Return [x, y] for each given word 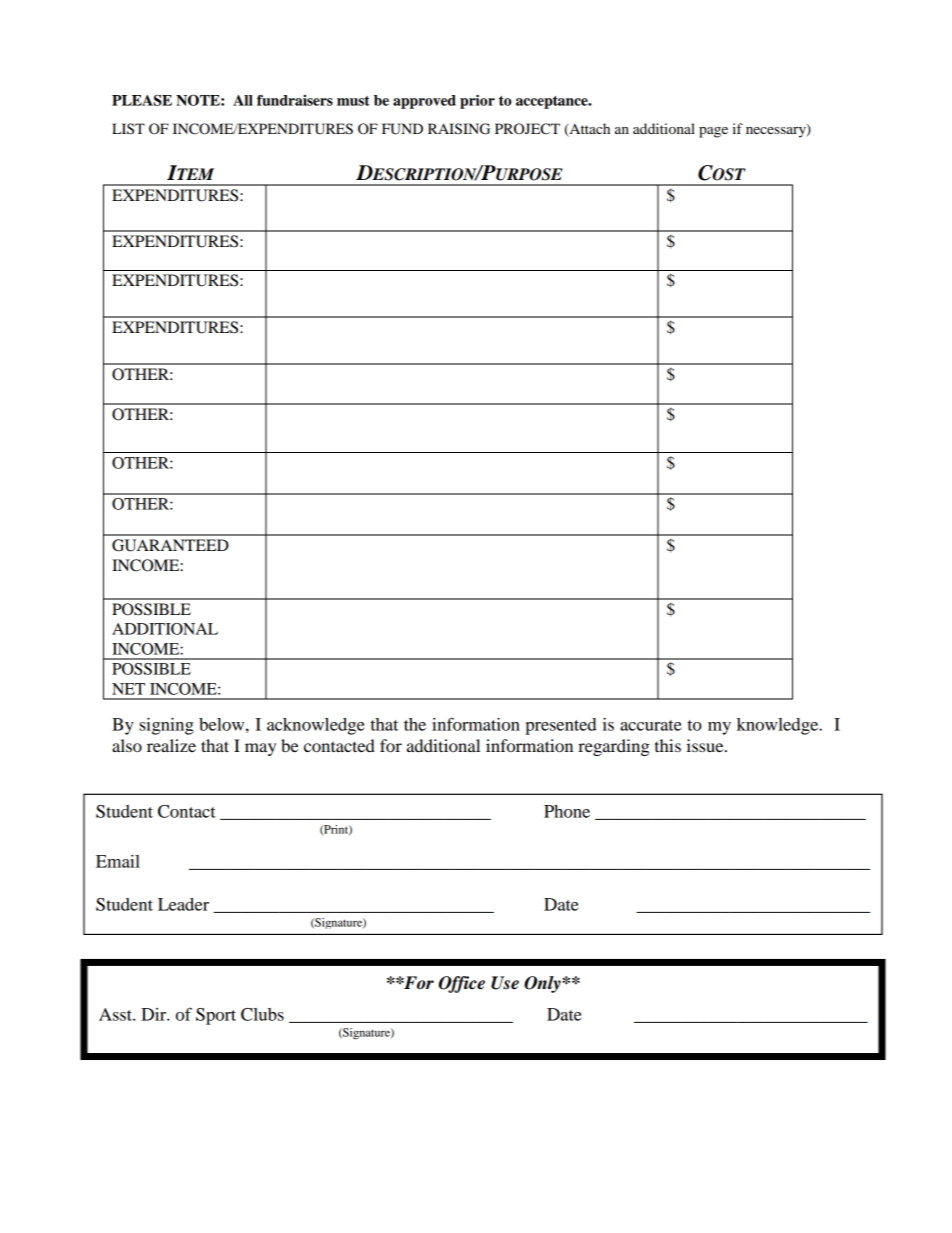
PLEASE [142, 100]
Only [543, 984]
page [713, 132]
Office [462, 984]
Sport [216, 1016]
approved [424, 102]
